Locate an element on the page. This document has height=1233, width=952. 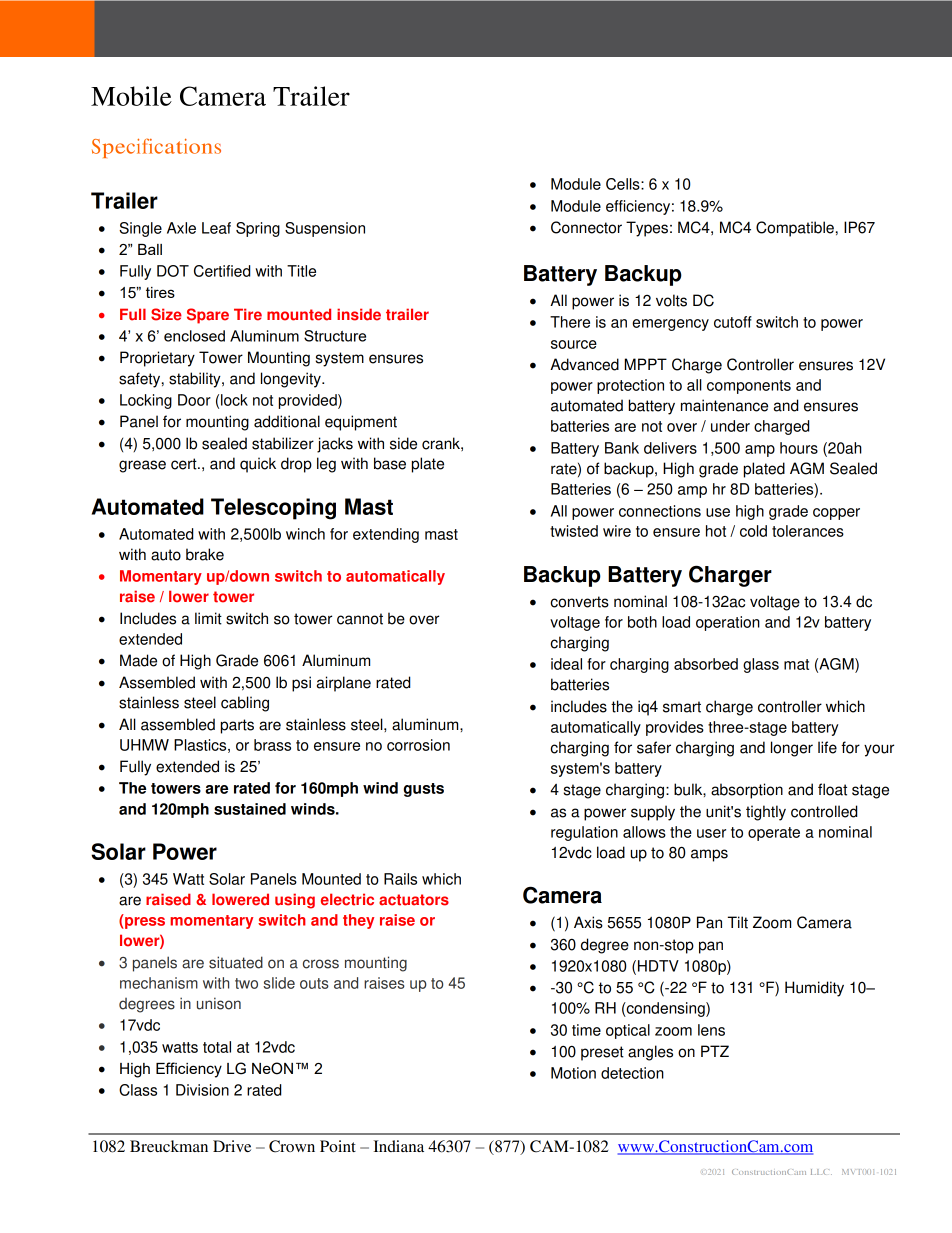
Compatible is located at coordinates (795, 229).
